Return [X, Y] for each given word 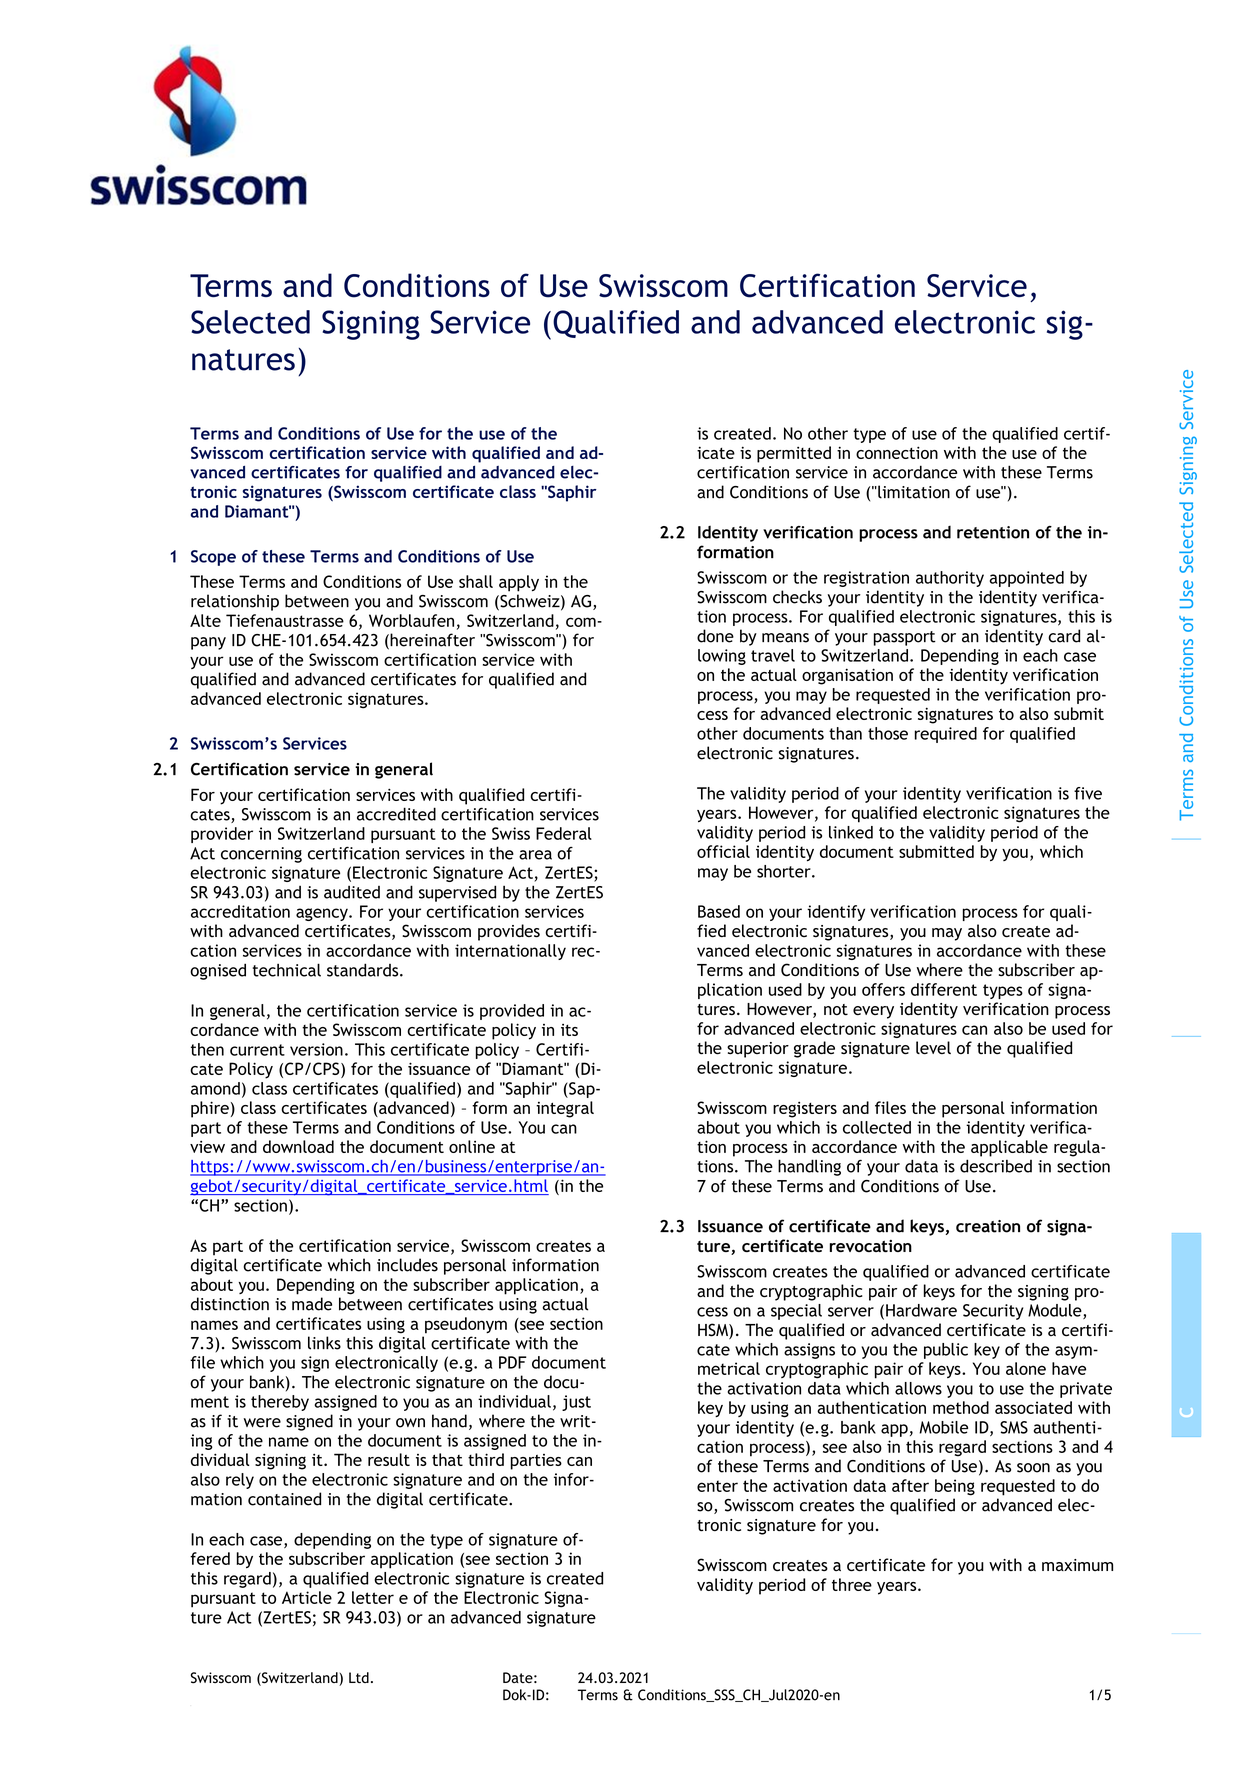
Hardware [921, 1310]
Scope [213, 558]
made [312, 1304]
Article [307, 1597]
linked [851, 832]
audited [352, 892]
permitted [794, 454]
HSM [714, 1331]
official [723, 851]
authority [950, 579]
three [852, 1584]
